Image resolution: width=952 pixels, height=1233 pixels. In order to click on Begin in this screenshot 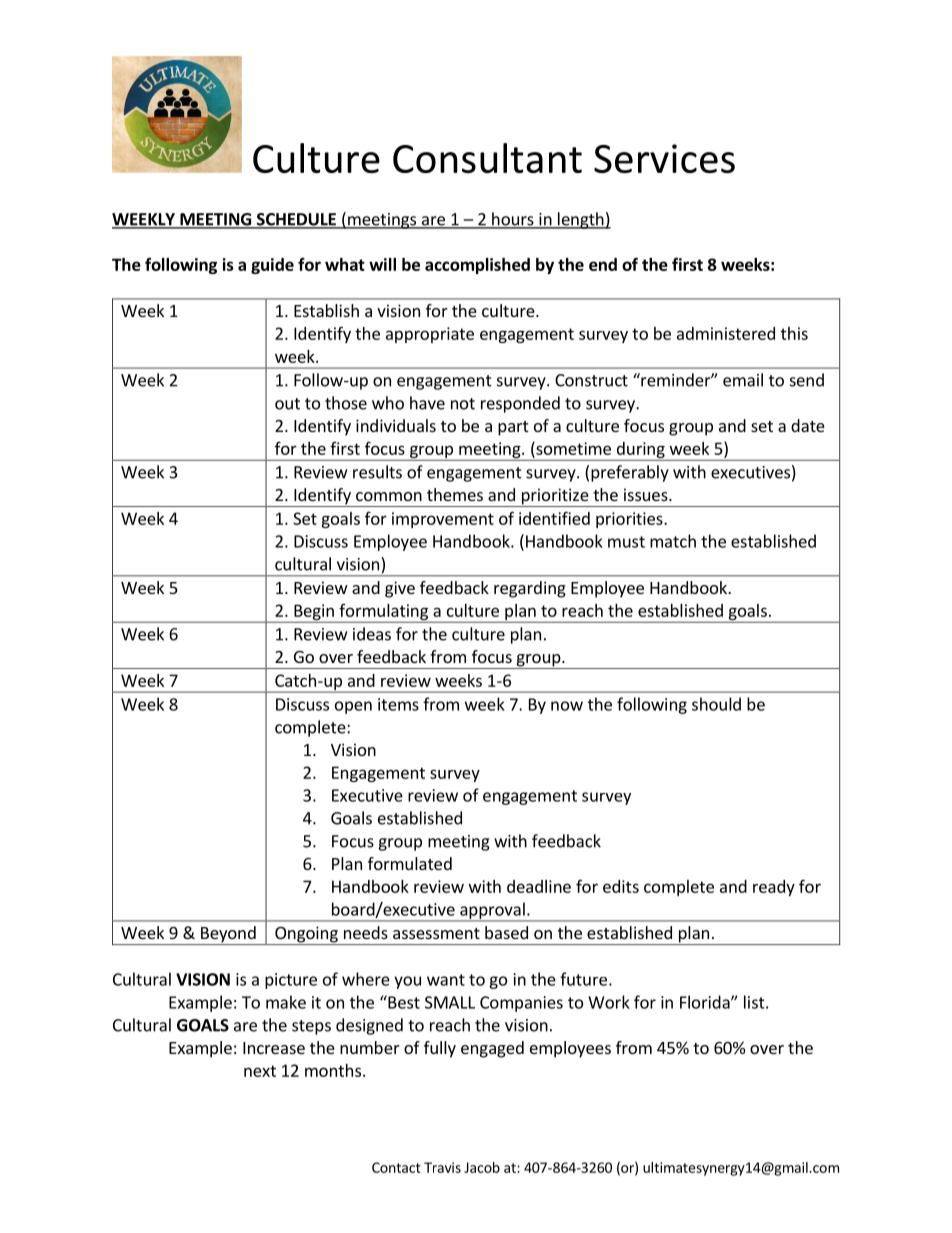, I will do `click(314, 613)`.
